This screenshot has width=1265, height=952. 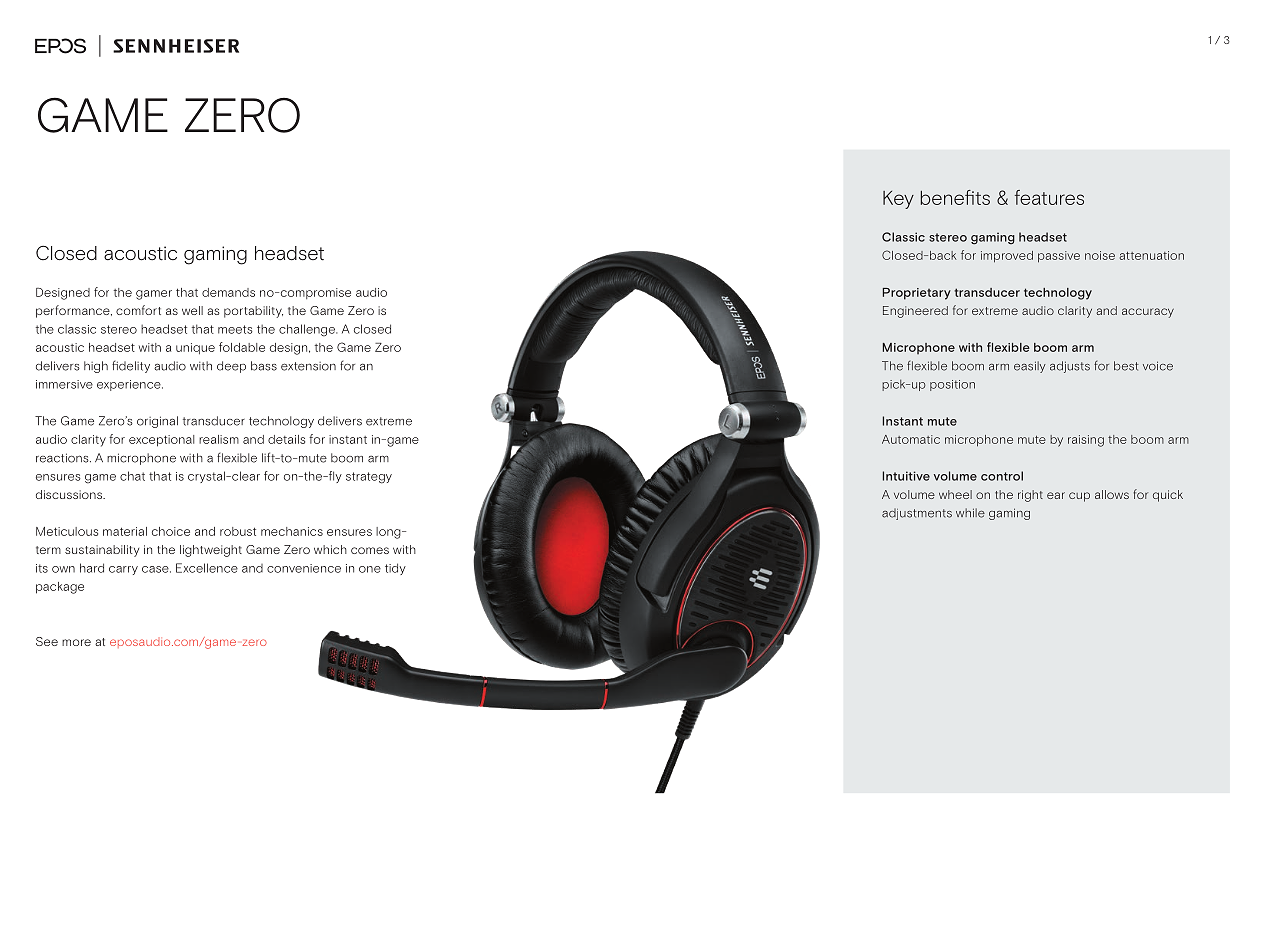 What do you see at coordinates (1086, 441) in the screenshot?
I see `raising` at bounding box center [1086, 441].
